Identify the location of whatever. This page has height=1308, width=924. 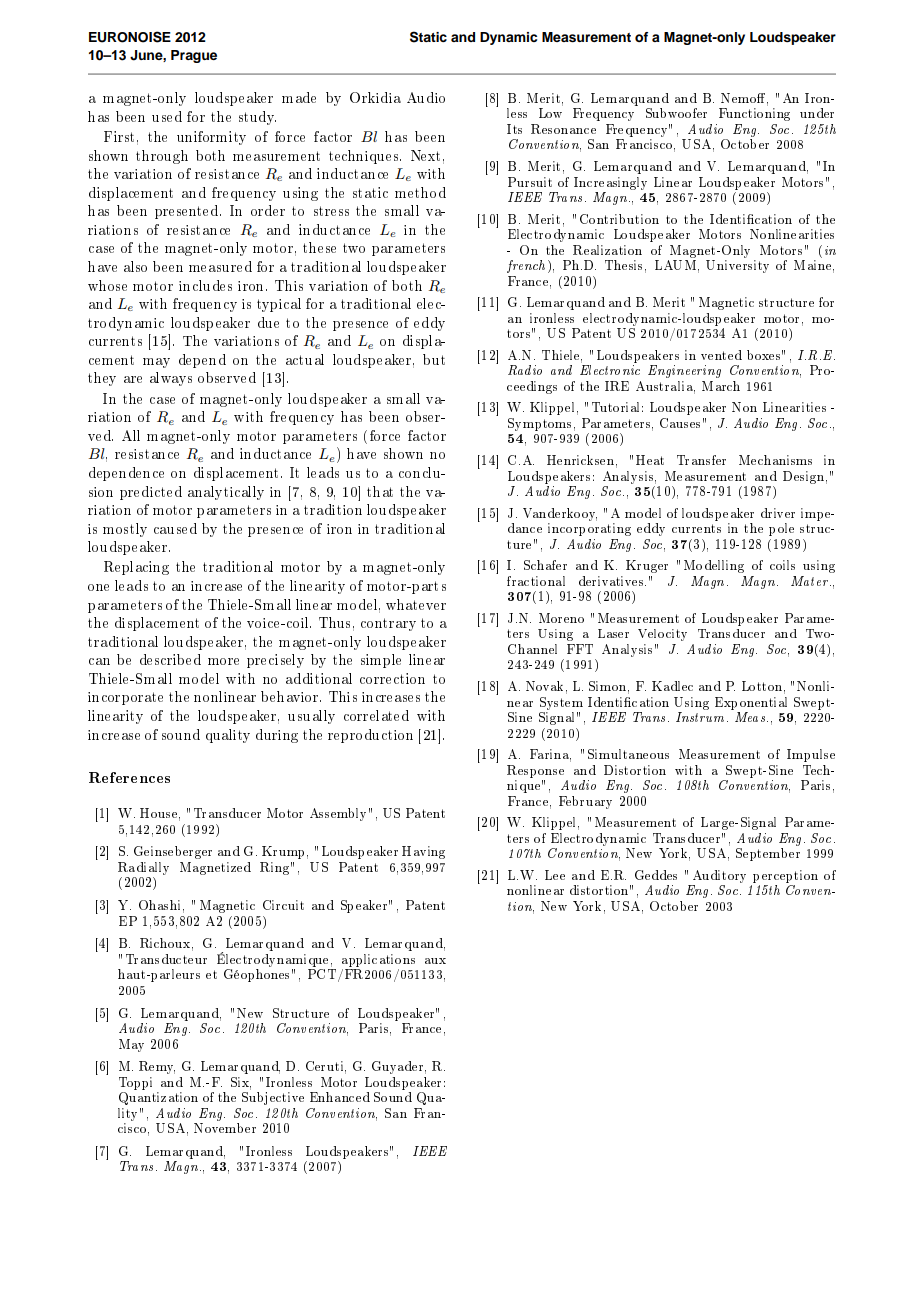
(416, 604).
